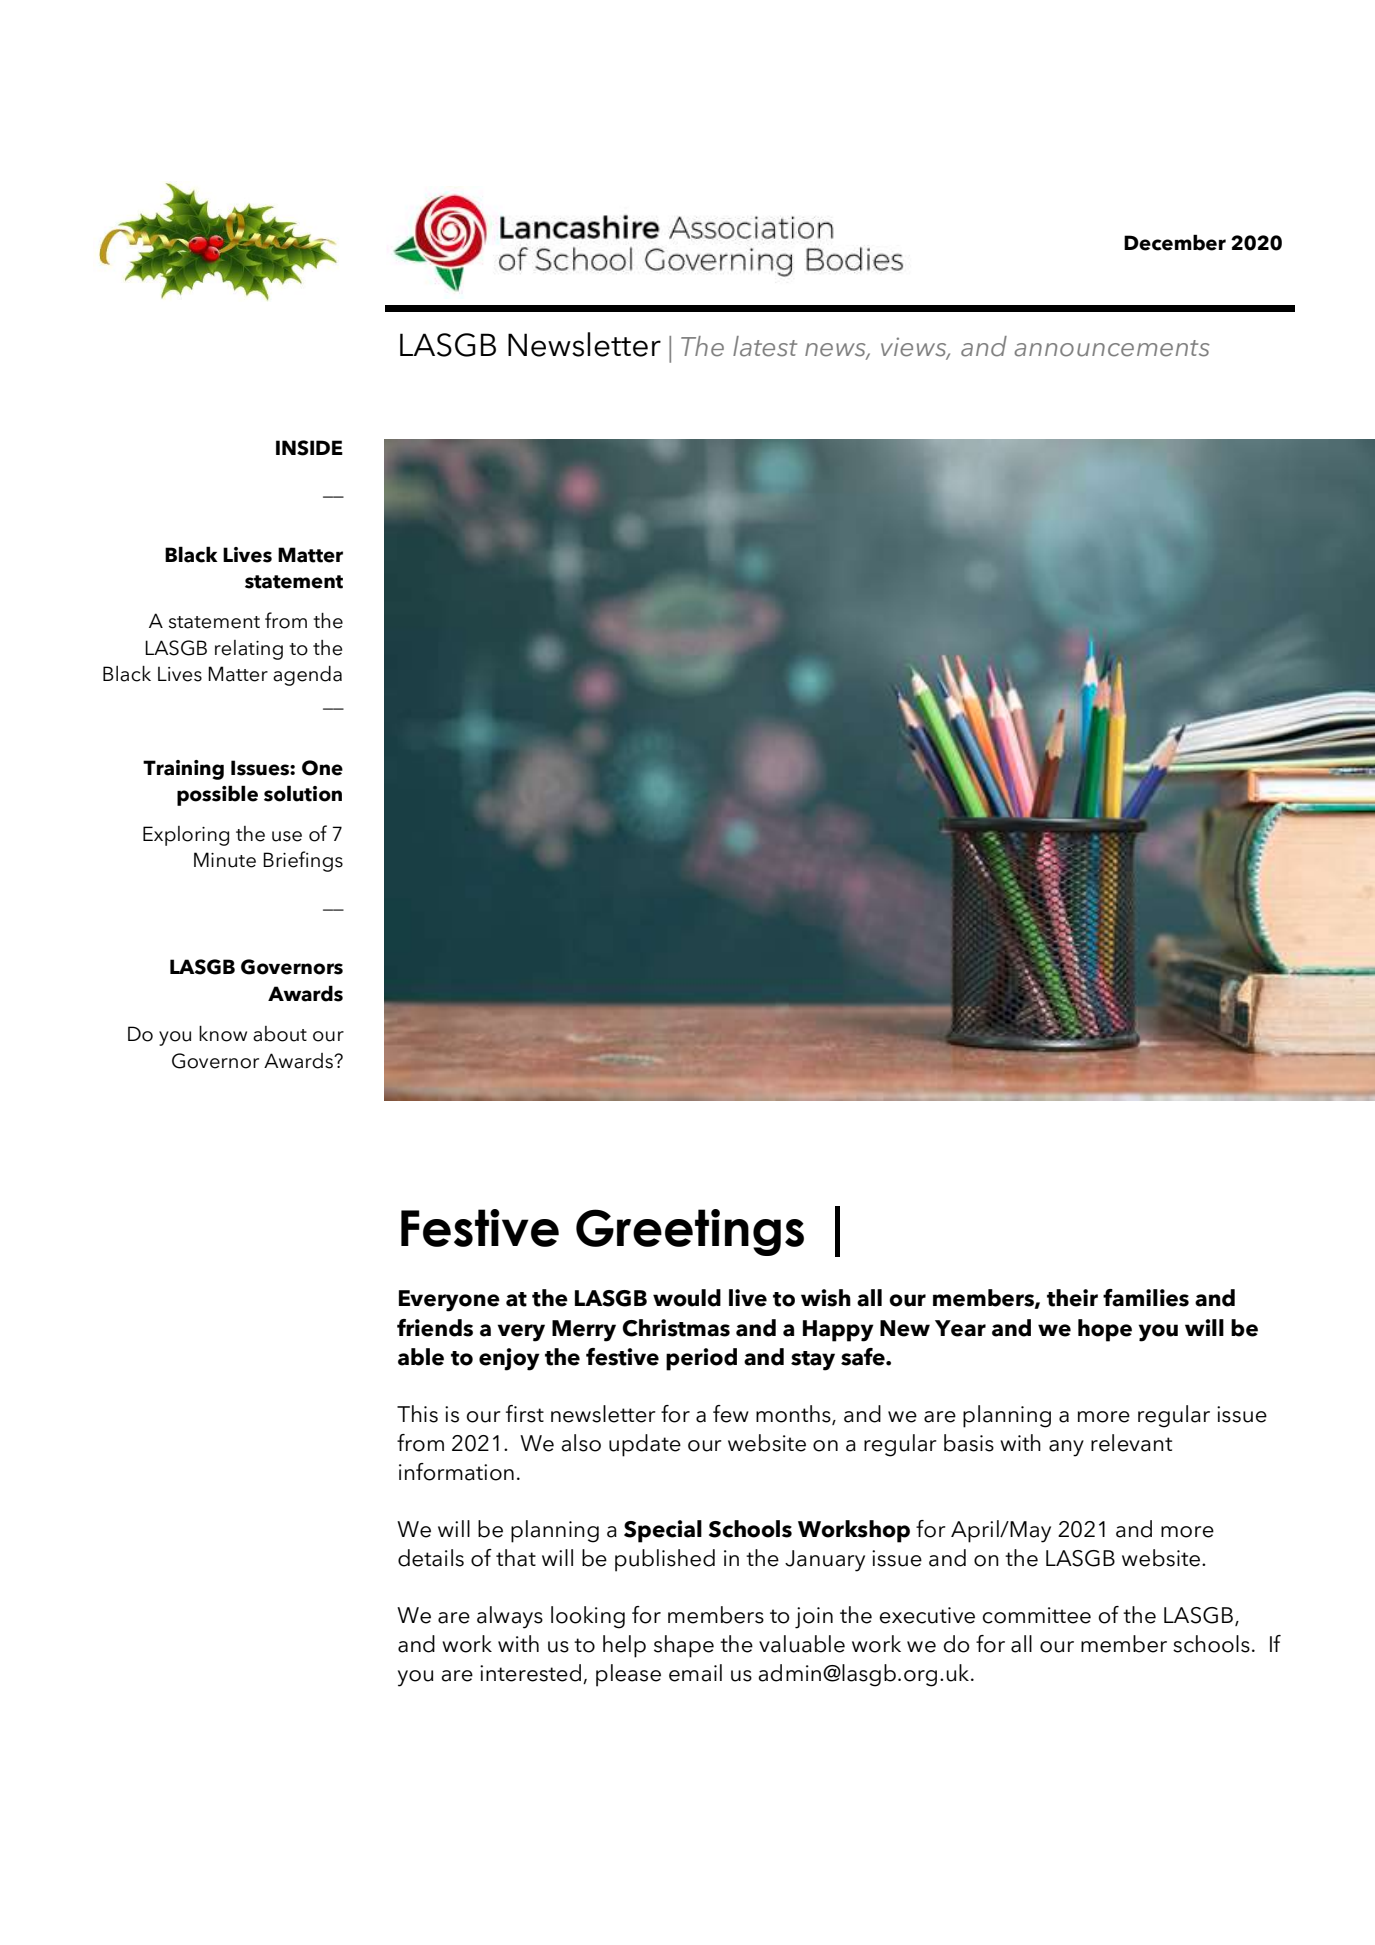 The width and height of the screenshot is (1375, 1945). I want to click on Greetings, so click(690, 1232).
